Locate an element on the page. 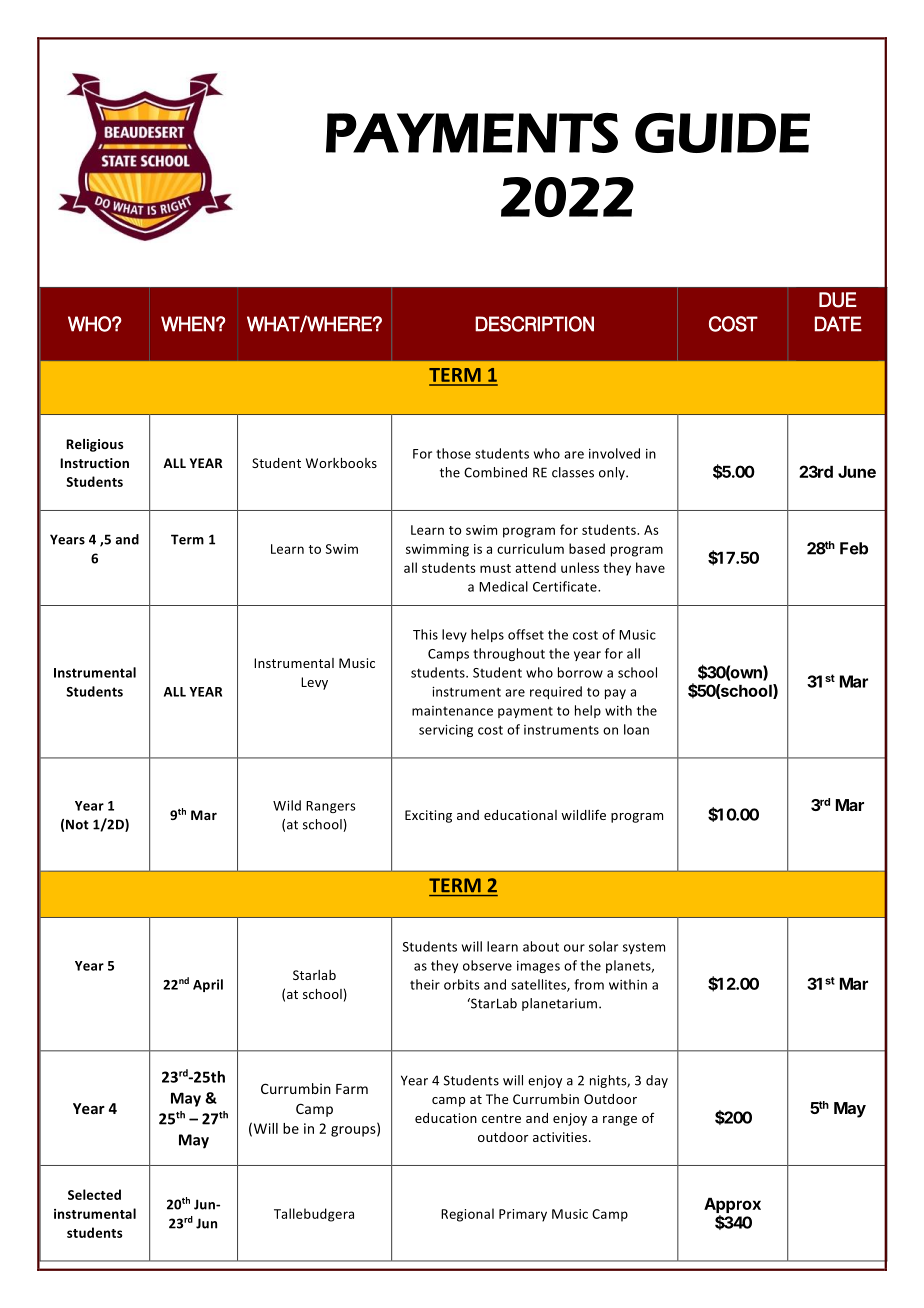 The width and height of the document is (924, 1308). Not is located at coordinates (77, 824).
